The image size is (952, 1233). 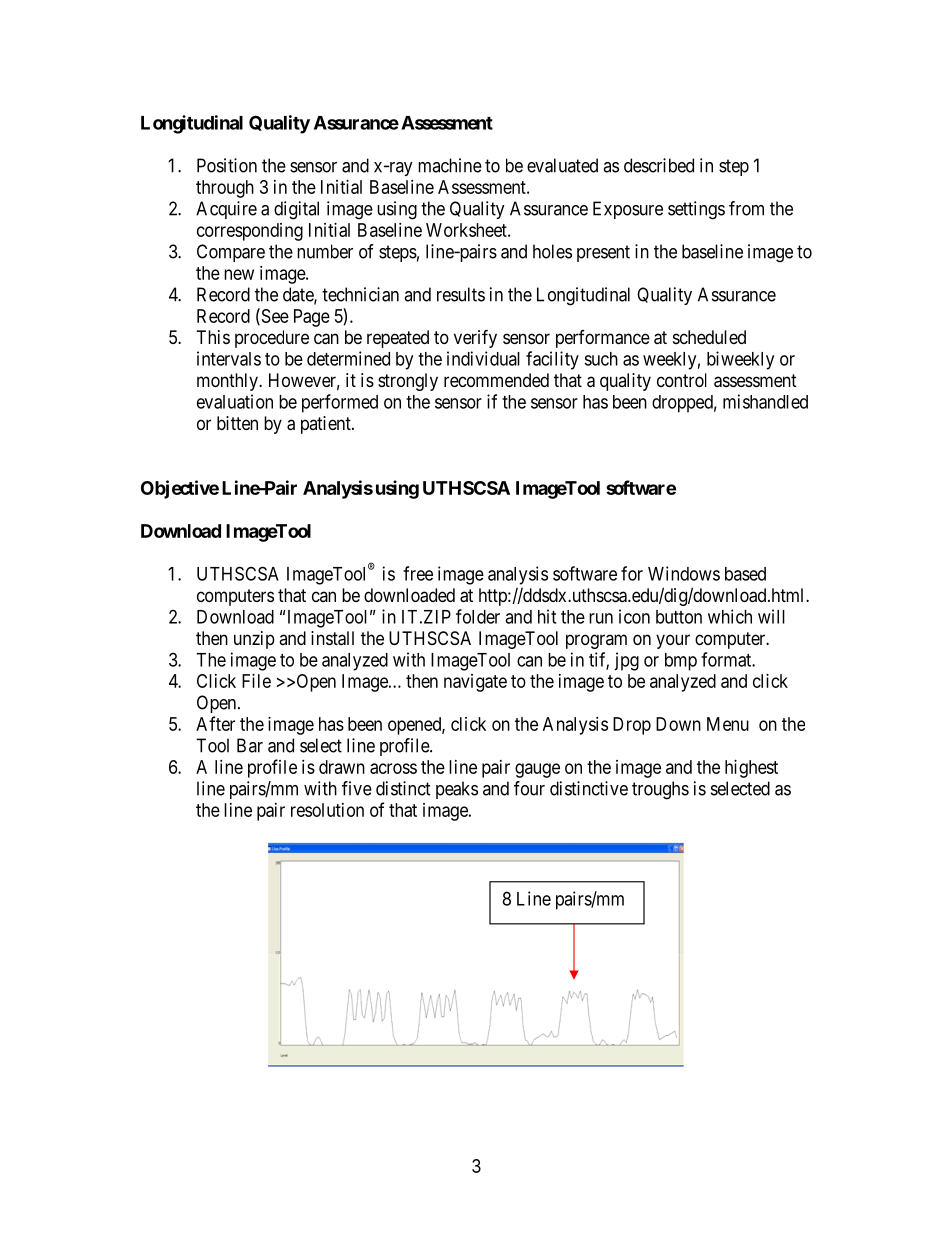 I want to click on settings, so click(x=696, y=210).
